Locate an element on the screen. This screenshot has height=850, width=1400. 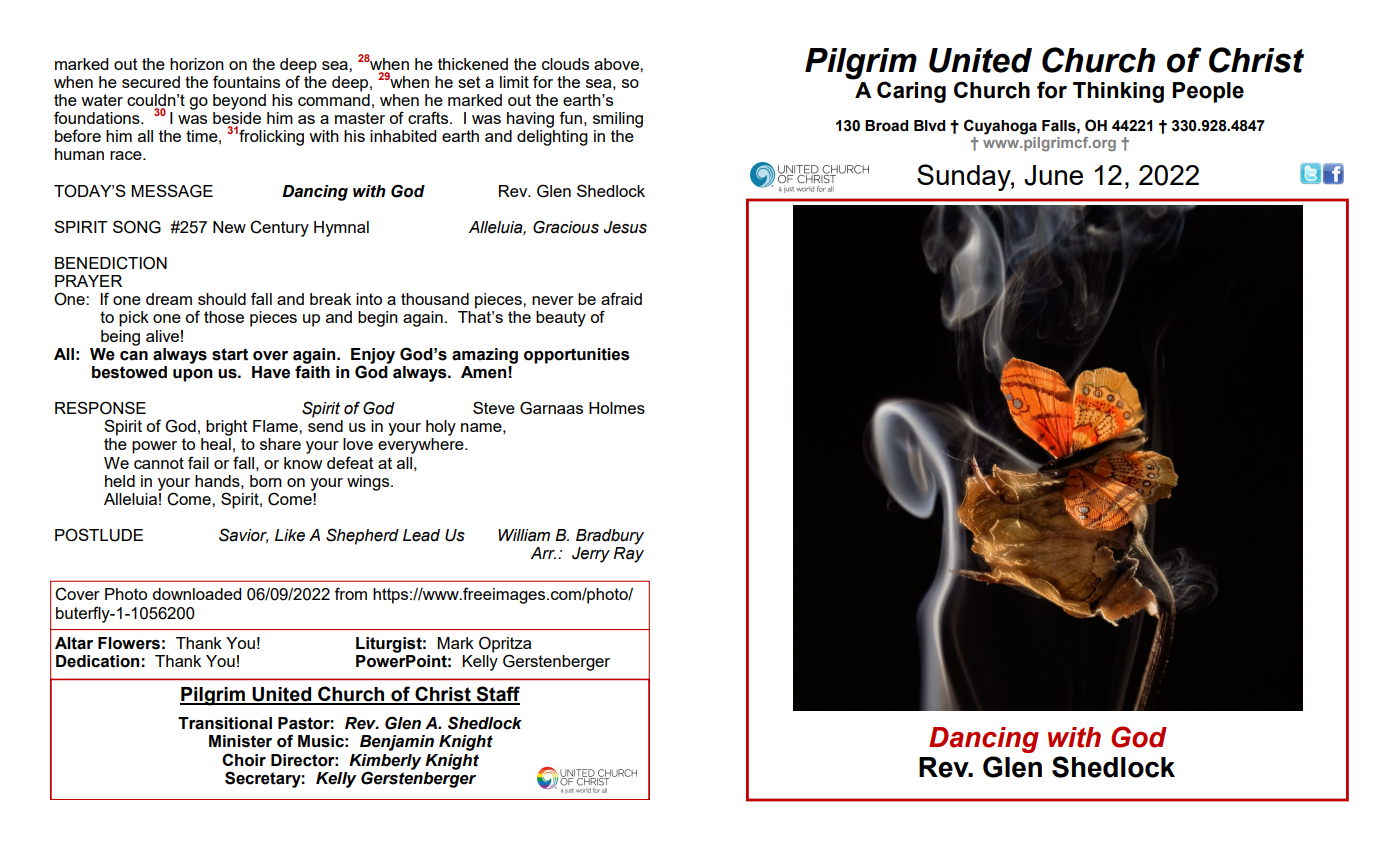
Holmes is located at coordinates (617, 408).
